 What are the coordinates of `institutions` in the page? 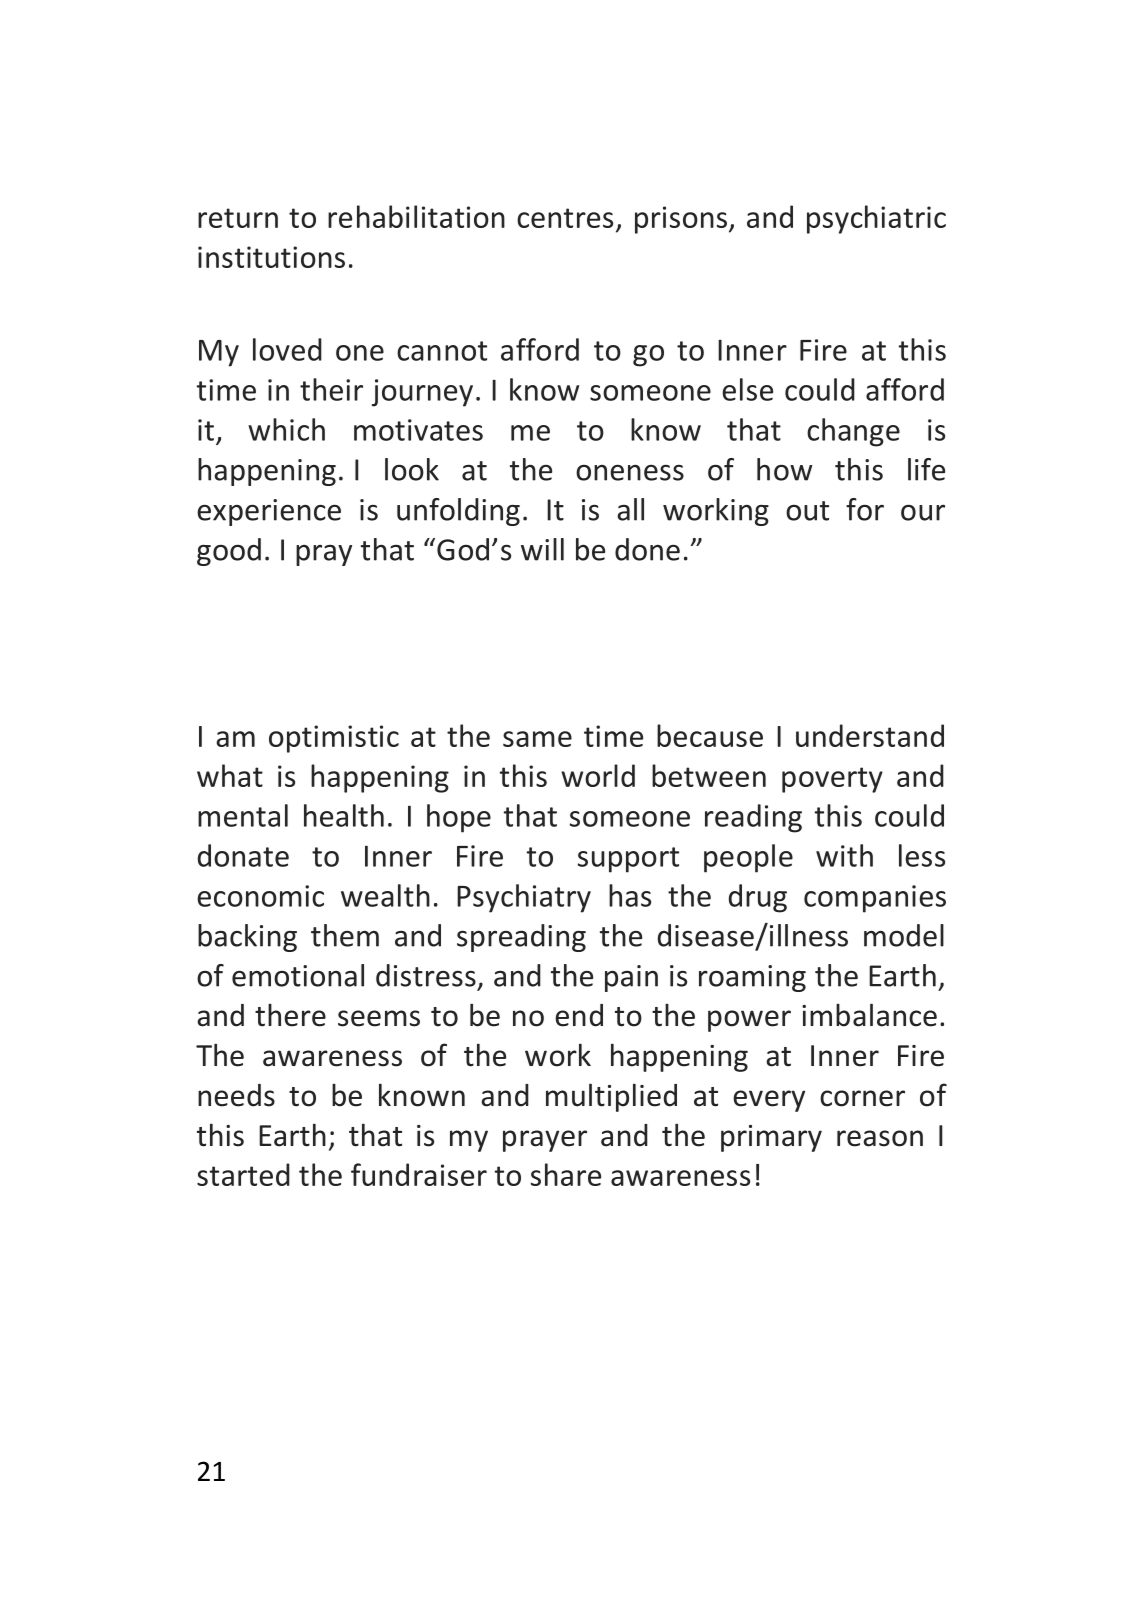 It's located at (271, 257).
